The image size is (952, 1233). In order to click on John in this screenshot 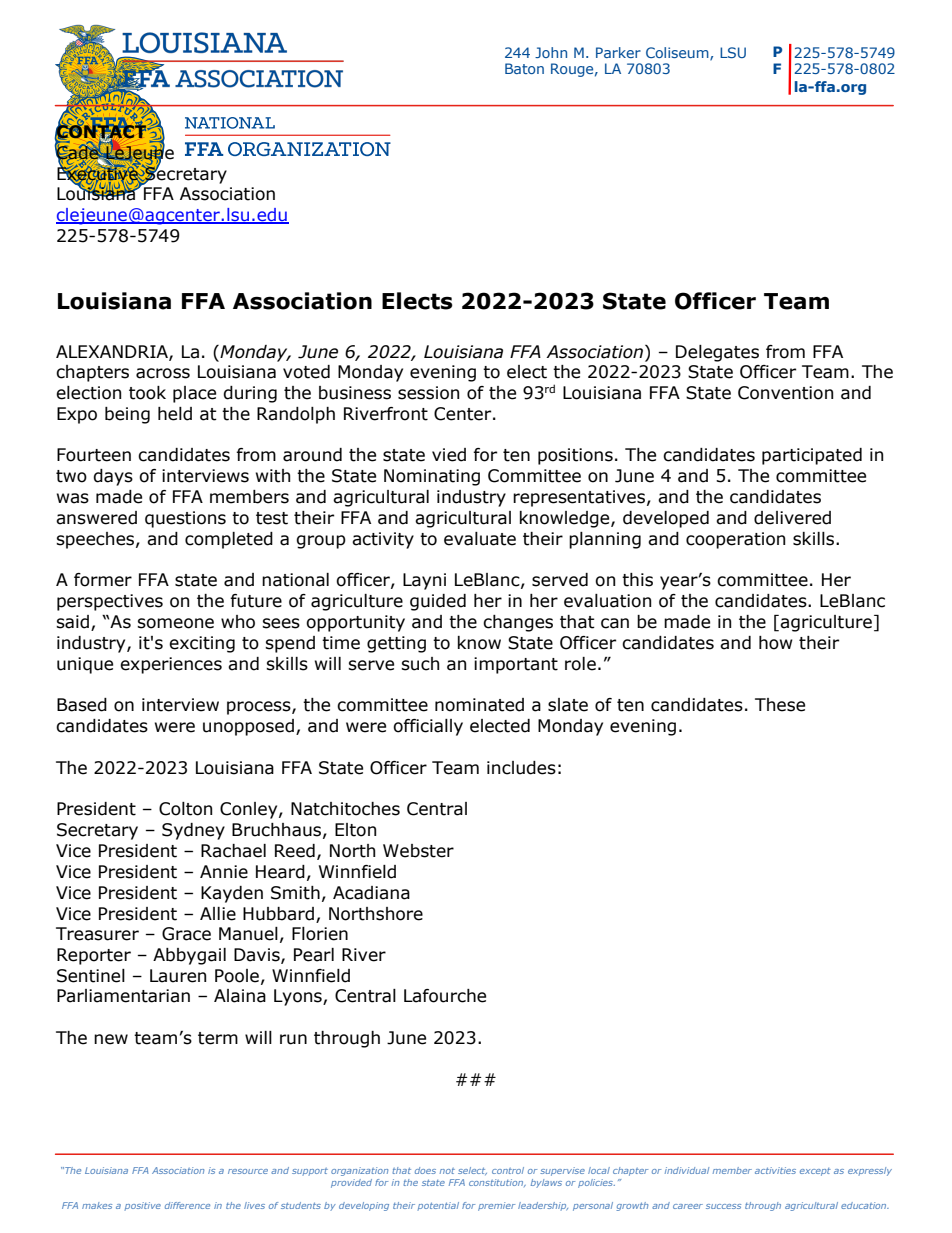, I will do `click(551, 52)`.
